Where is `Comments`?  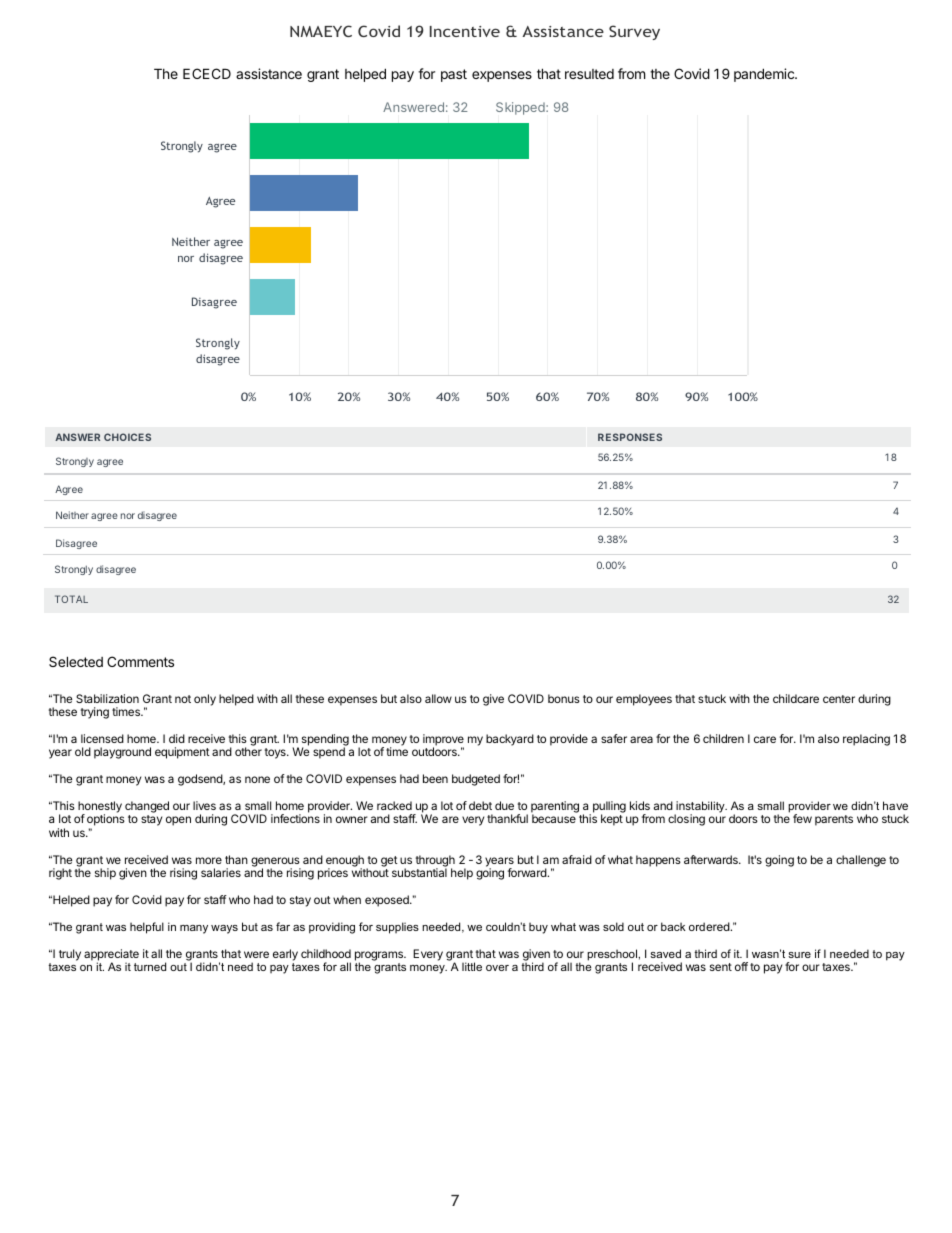 Comments is located at coordinates (140, 661).
